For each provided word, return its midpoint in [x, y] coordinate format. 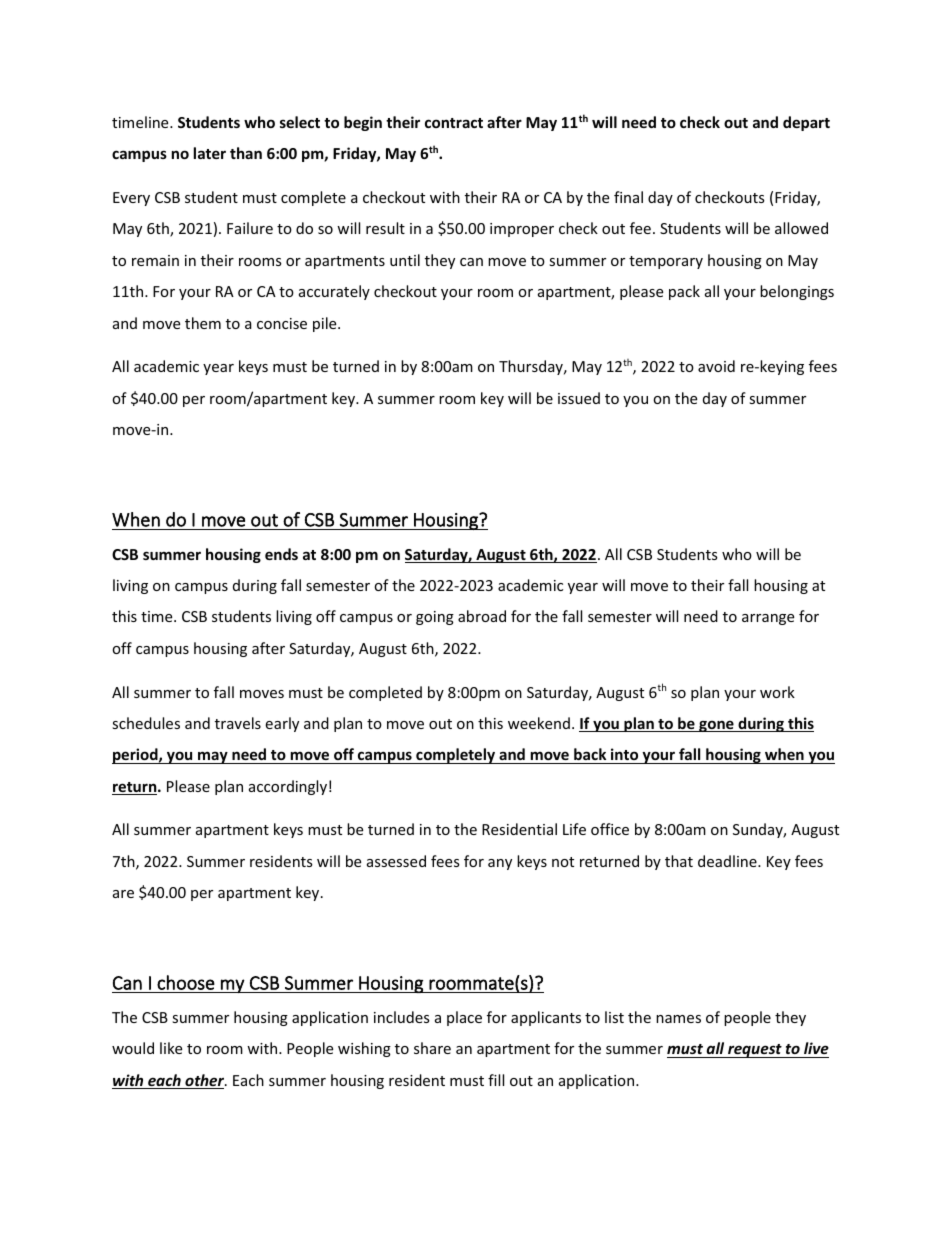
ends [281, 554]
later [210, 153]
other [205, 1081]
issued [579, 398]
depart [806, 123]
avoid [716, 366]
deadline [728, 861]
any [500, 864]
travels [238, 723]
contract [454, 123]
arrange [768, 619]
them [203, 323]
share [432, 1048]
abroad [482, 616]
